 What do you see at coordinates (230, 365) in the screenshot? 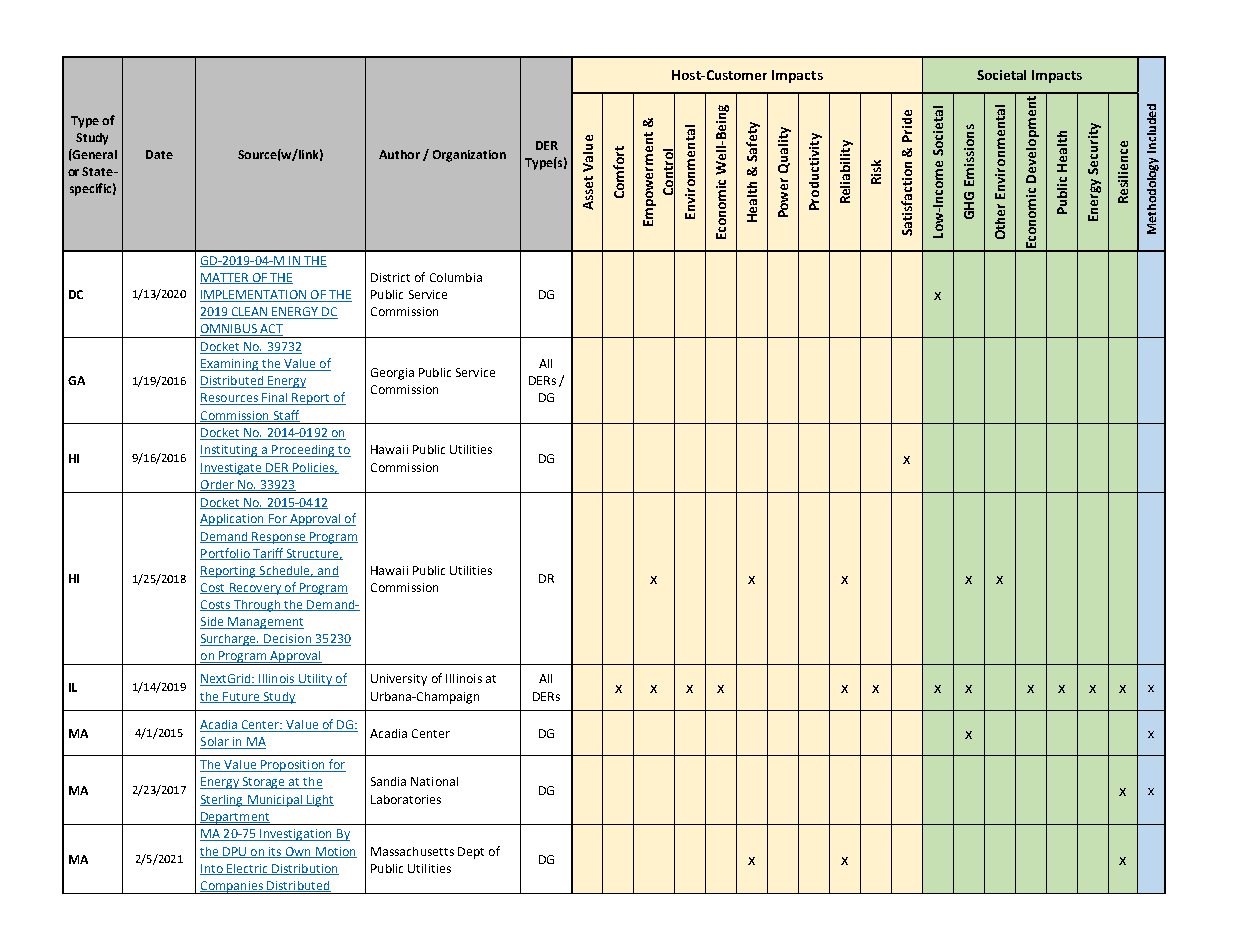
I see `Examining` at bounding box center [230, 365].
